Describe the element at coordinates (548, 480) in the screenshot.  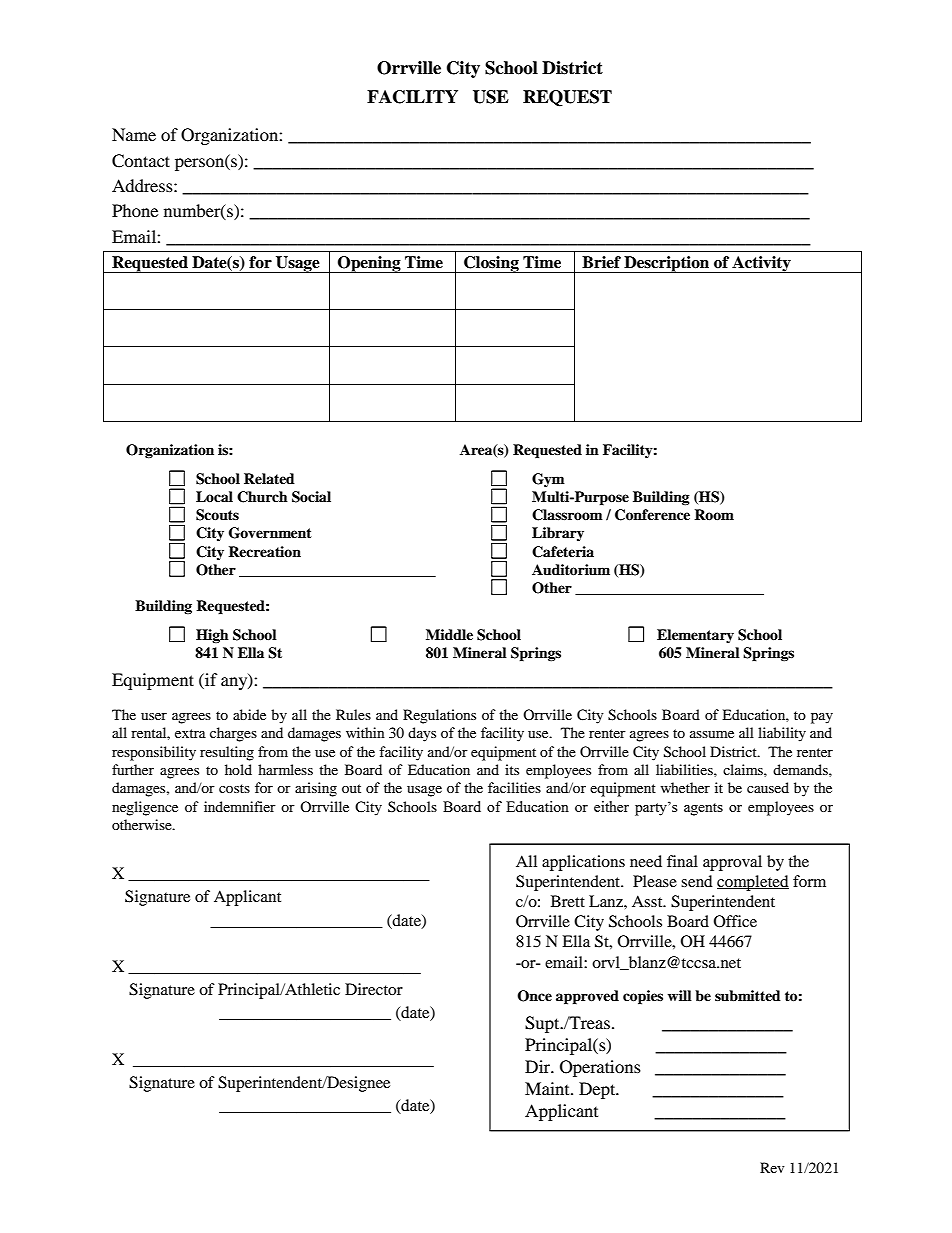
I see `Gym` at that location.
